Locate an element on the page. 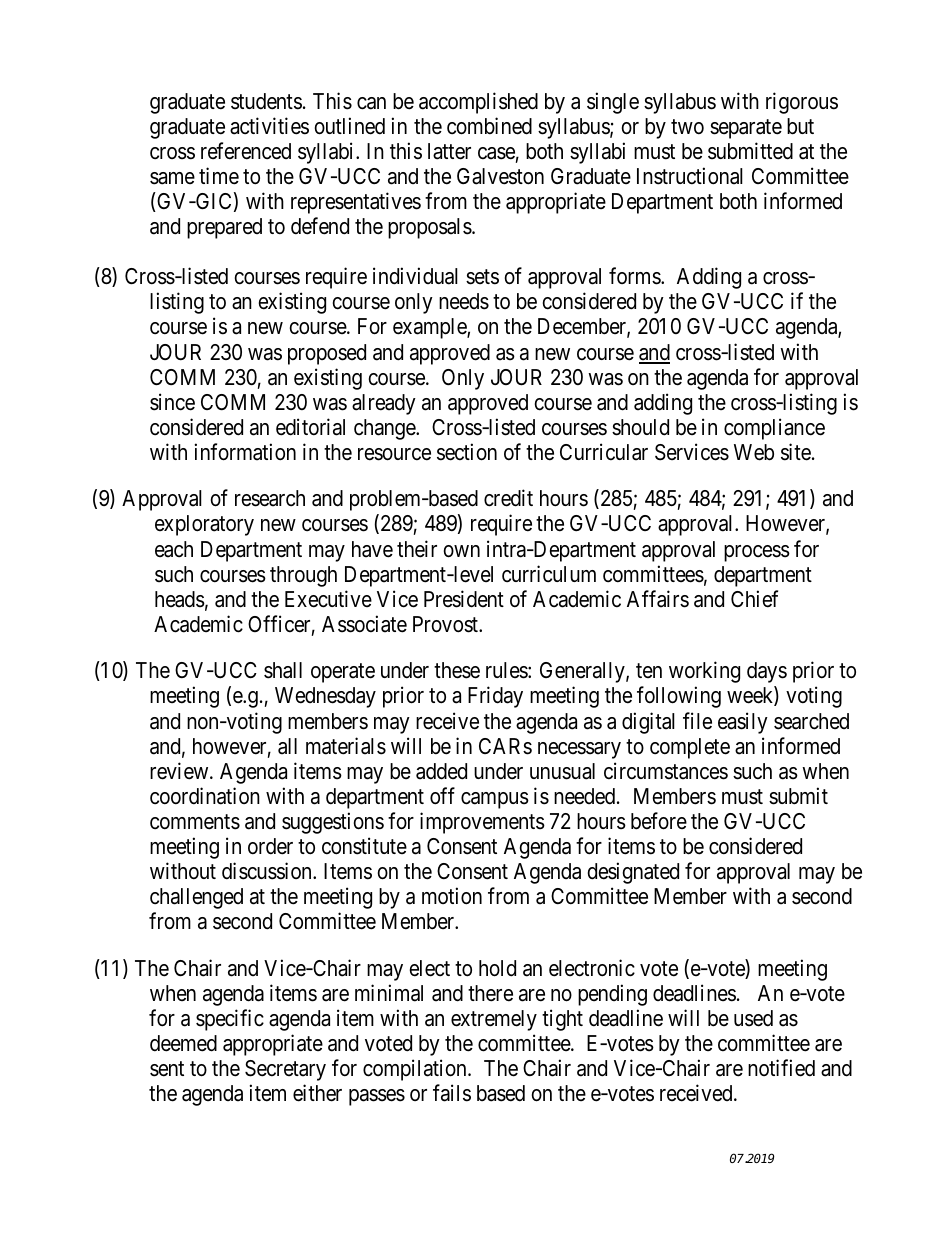 The height and width of the page is (1233, 952). separate is located at coordinates (746, 129).
